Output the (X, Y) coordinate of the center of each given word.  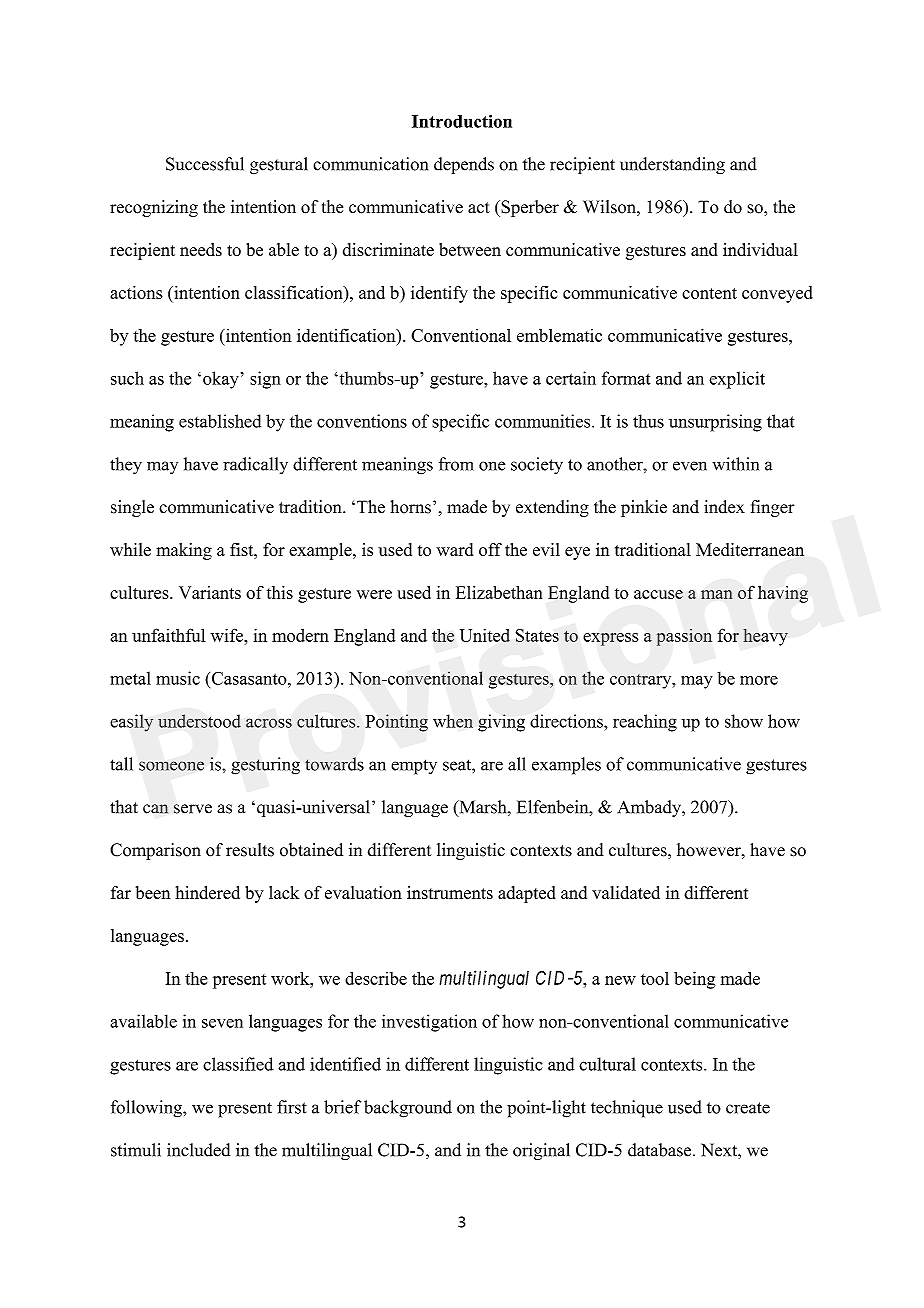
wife (228, 635)
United (485, 635)
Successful (205, 164)
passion (684, 637)
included (198, 1150)
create (748, 1108)
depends (464, 165)
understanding (672, 165)
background (408, 1109)
